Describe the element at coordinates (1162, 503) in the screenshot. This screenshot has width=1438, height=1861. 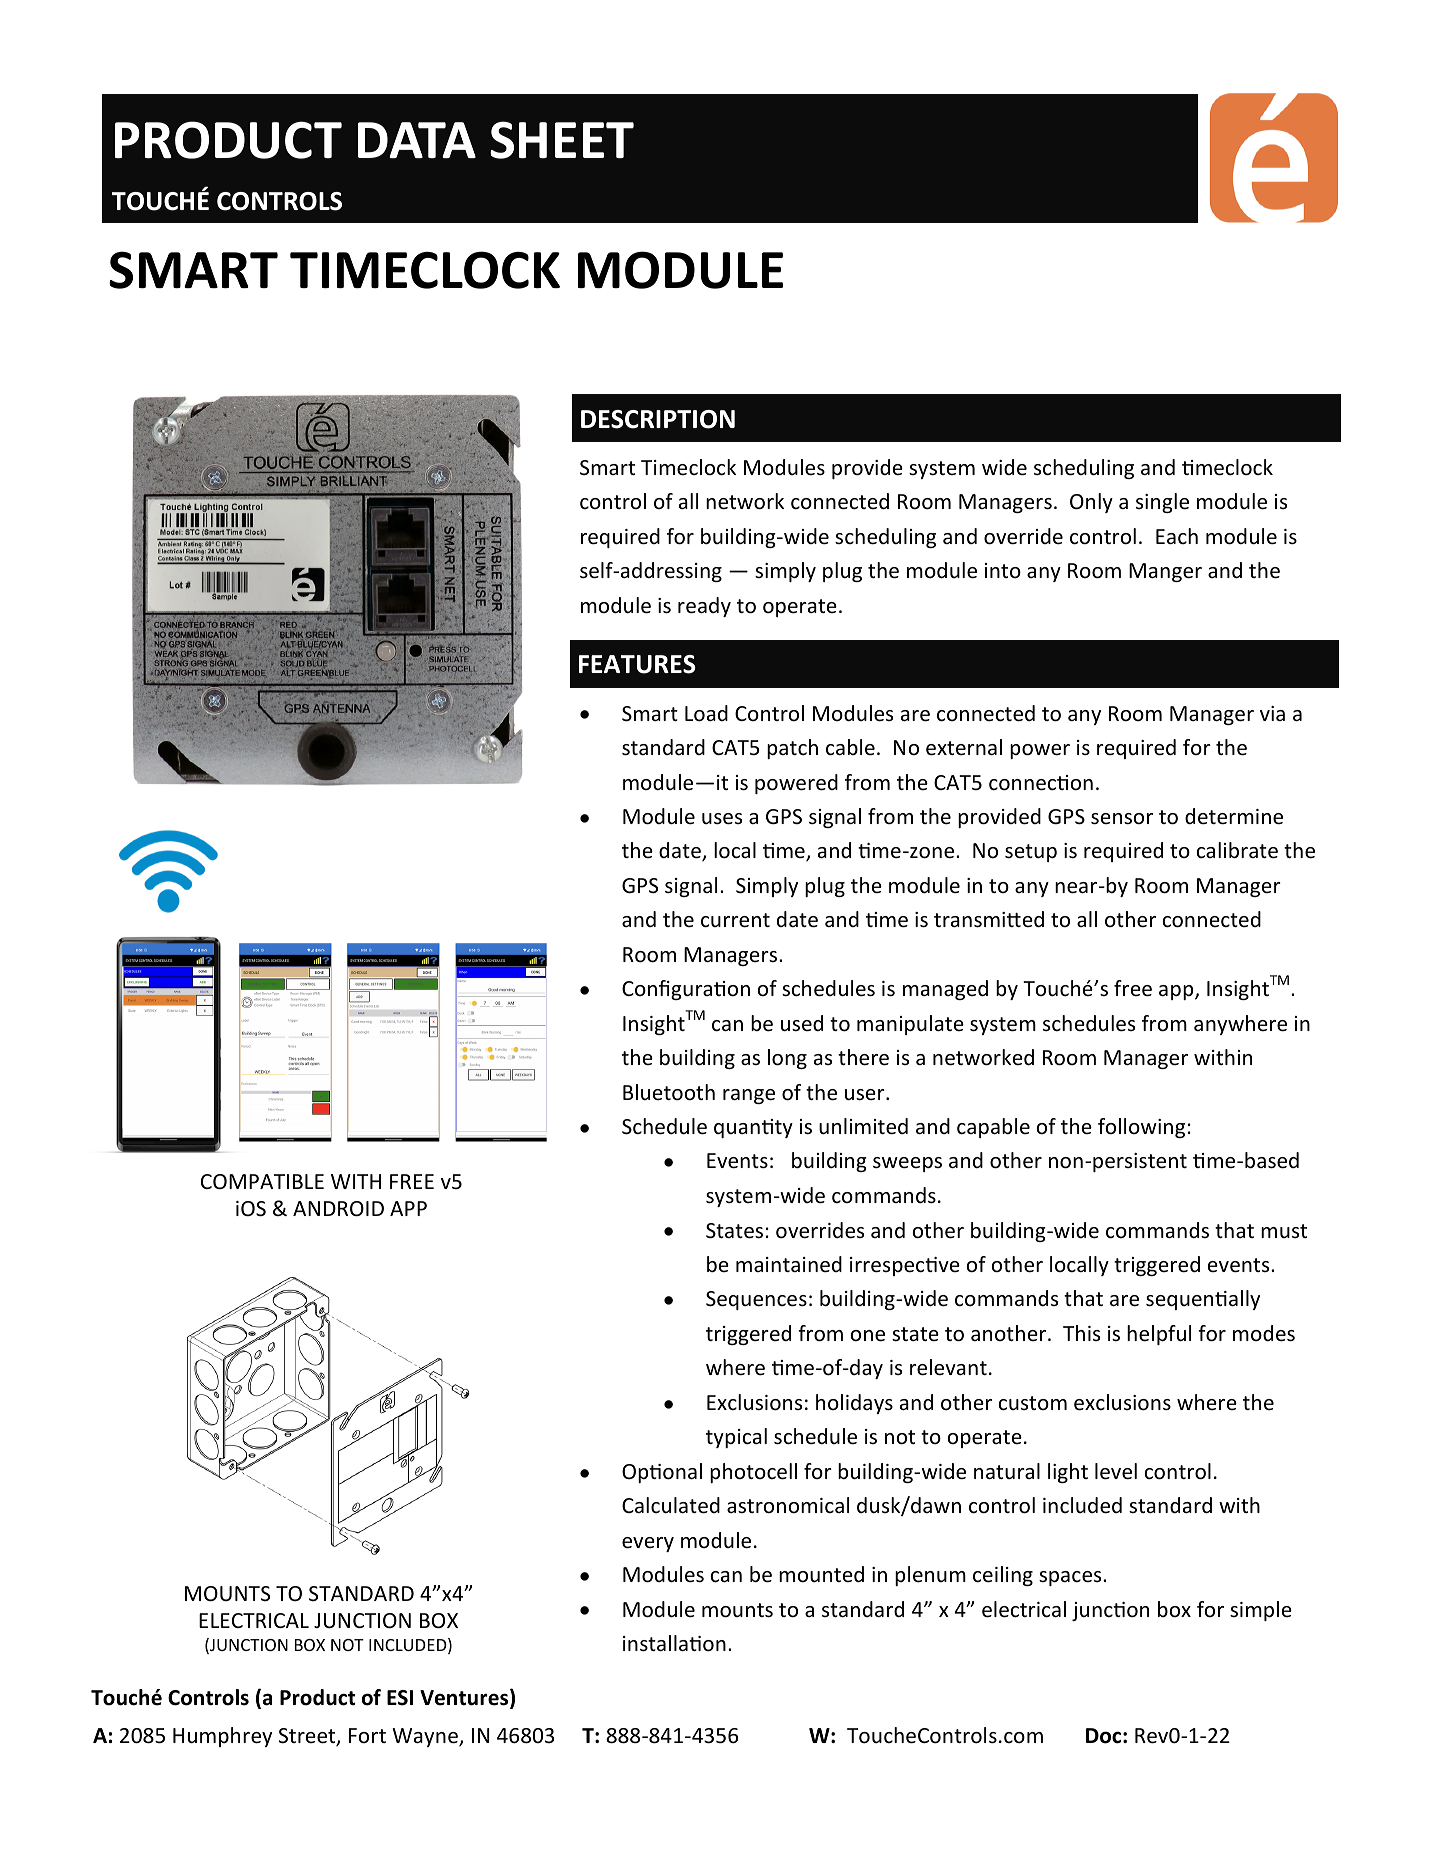
I see `single` at that location.
